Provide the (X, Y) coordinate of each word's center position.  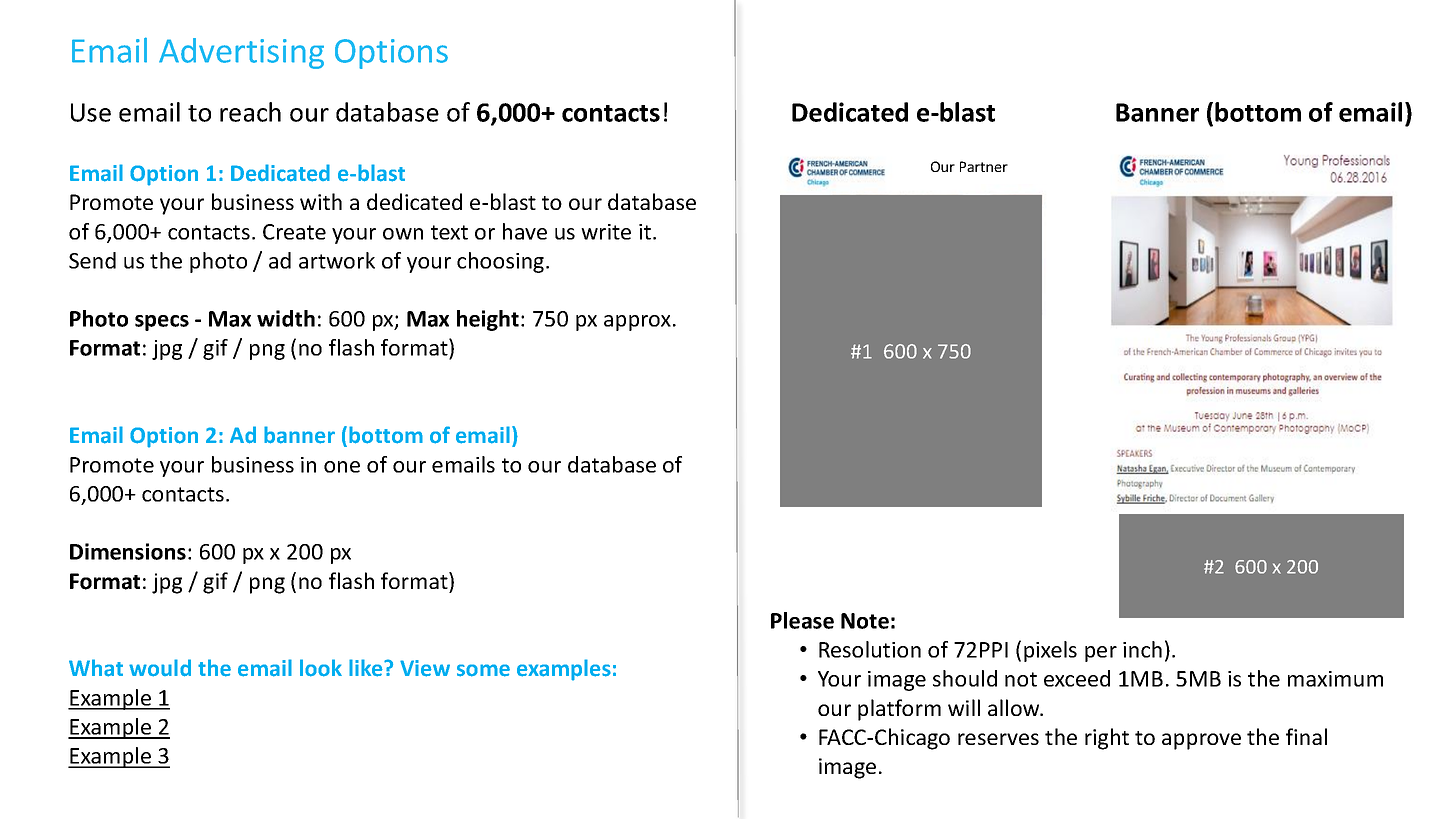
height (488, 320)
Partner (984, 166)
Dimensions (128, 551)
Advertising (241, 53)
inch (1142, 649)
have (525, 231)
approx (637, 323)
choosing (502, 262)
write (606, 232)
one (342, 467)
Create (294, 232)
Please (802, 620)
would (160, 668)
